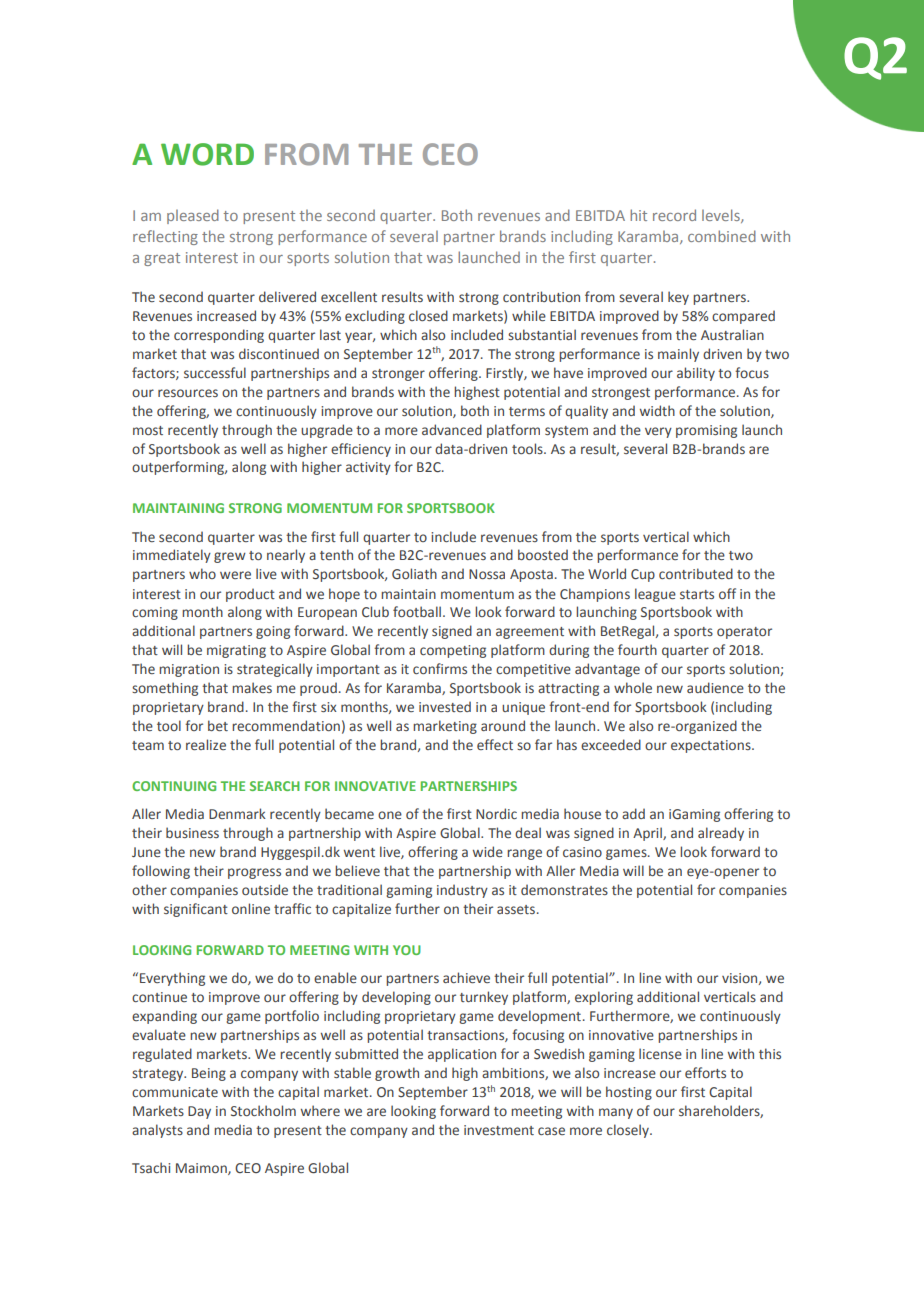 The height and width of the screenshot is (1309, 924). What do you see at coordinates (721, 834) in the screenshot?
I see `already` at bounding box center [721, 834].
